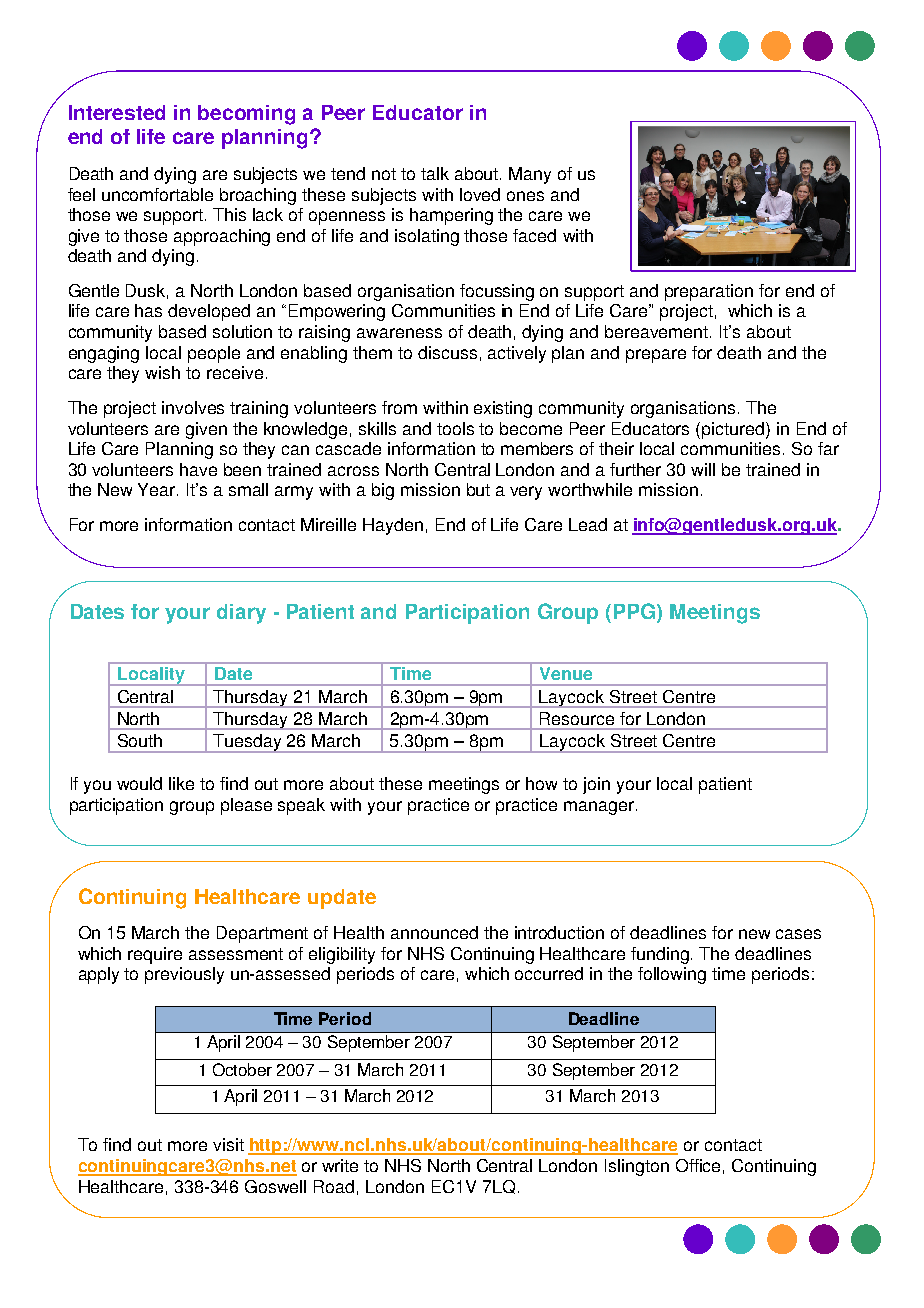 The image size is (924, 1308). I want to click on Year, so click(158, 489).
